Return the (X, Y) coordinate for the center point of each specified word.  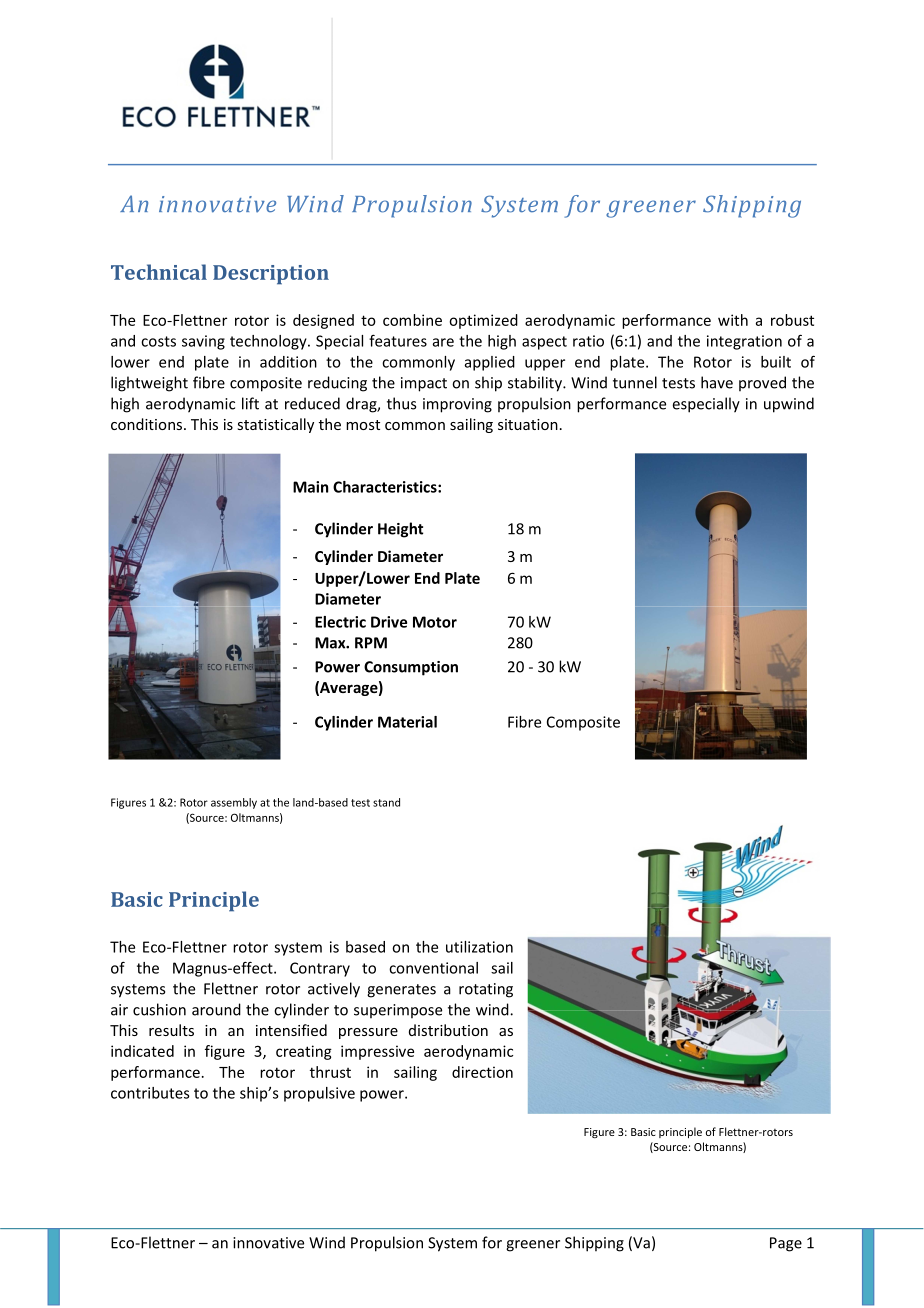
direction (482, 1072)
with (733, 320)
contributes (150, 1093)
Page (786, 1244)
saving (203, 342)
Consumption (411, 668)
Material (407, 722)
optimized (483, 321)
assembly (234, 803)
